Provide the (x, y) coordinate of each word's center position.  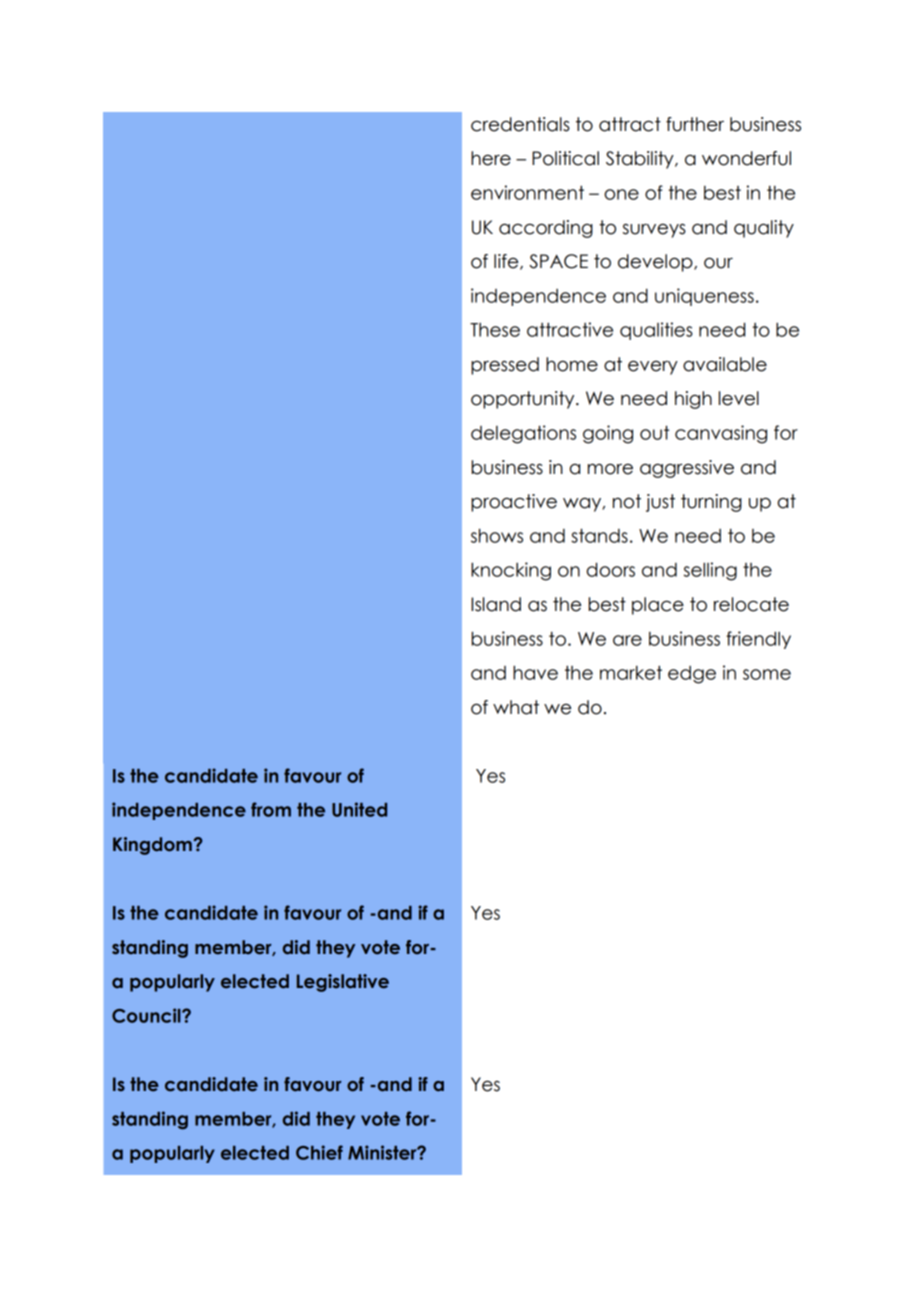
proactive (514, 503)
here (491, 158)
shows (497, 535)
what (516, 707)
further (695, 124)
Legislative (343, 983)
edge (692, 675)
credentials (520, 124)
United (359, 809)
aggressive (687, 469)
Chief (319, 1152)
